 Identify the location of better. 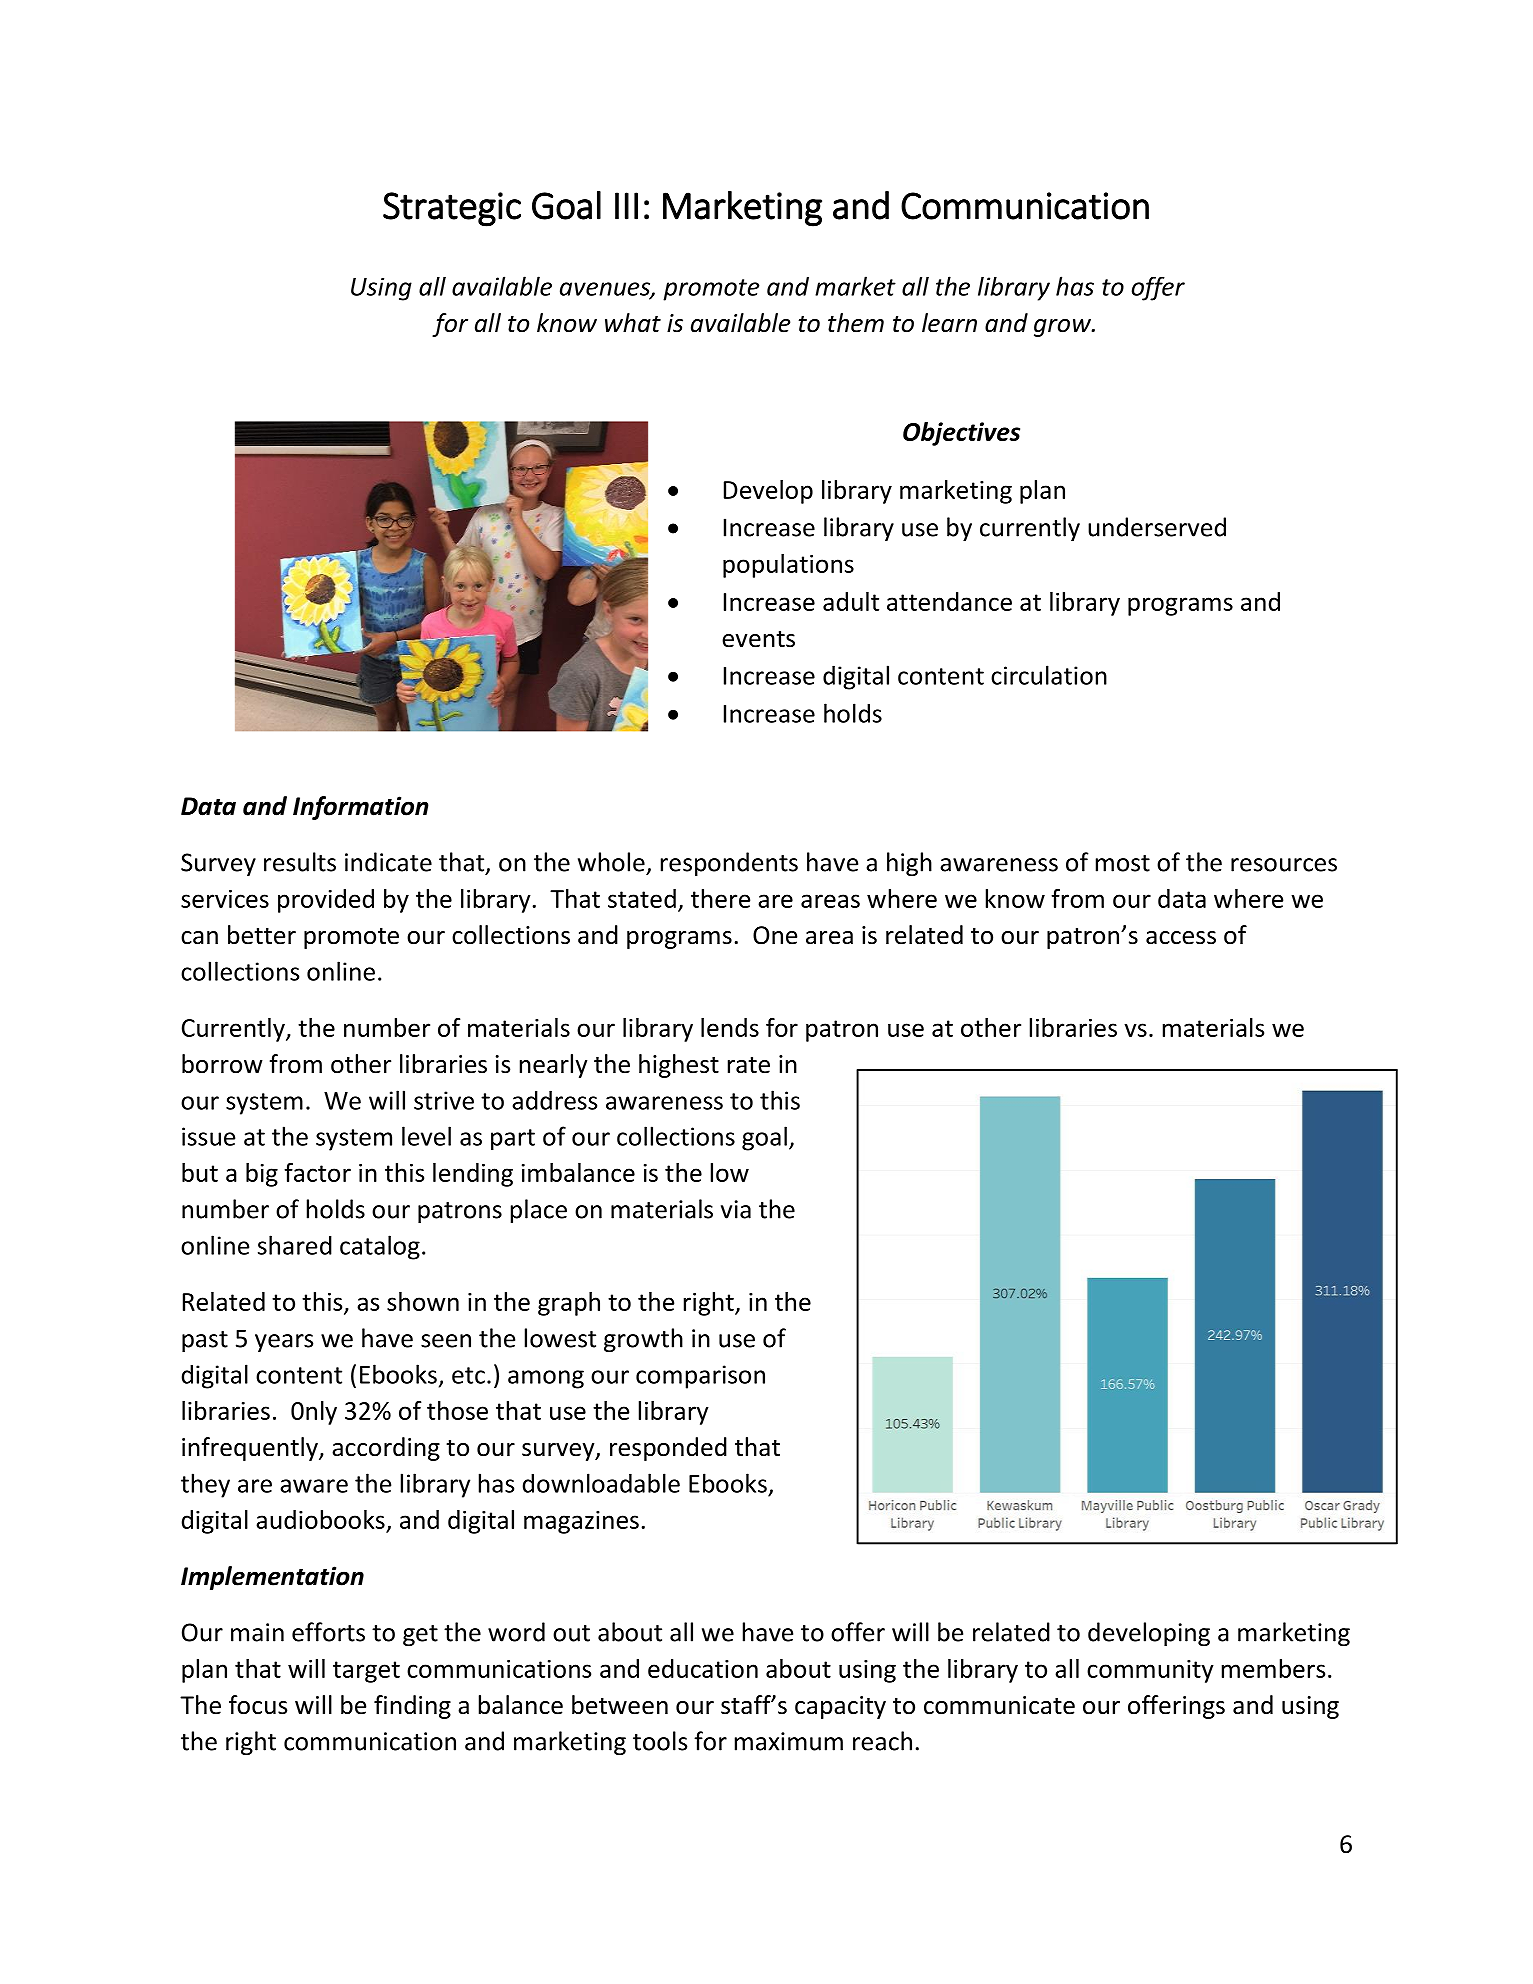
(262, 935).
